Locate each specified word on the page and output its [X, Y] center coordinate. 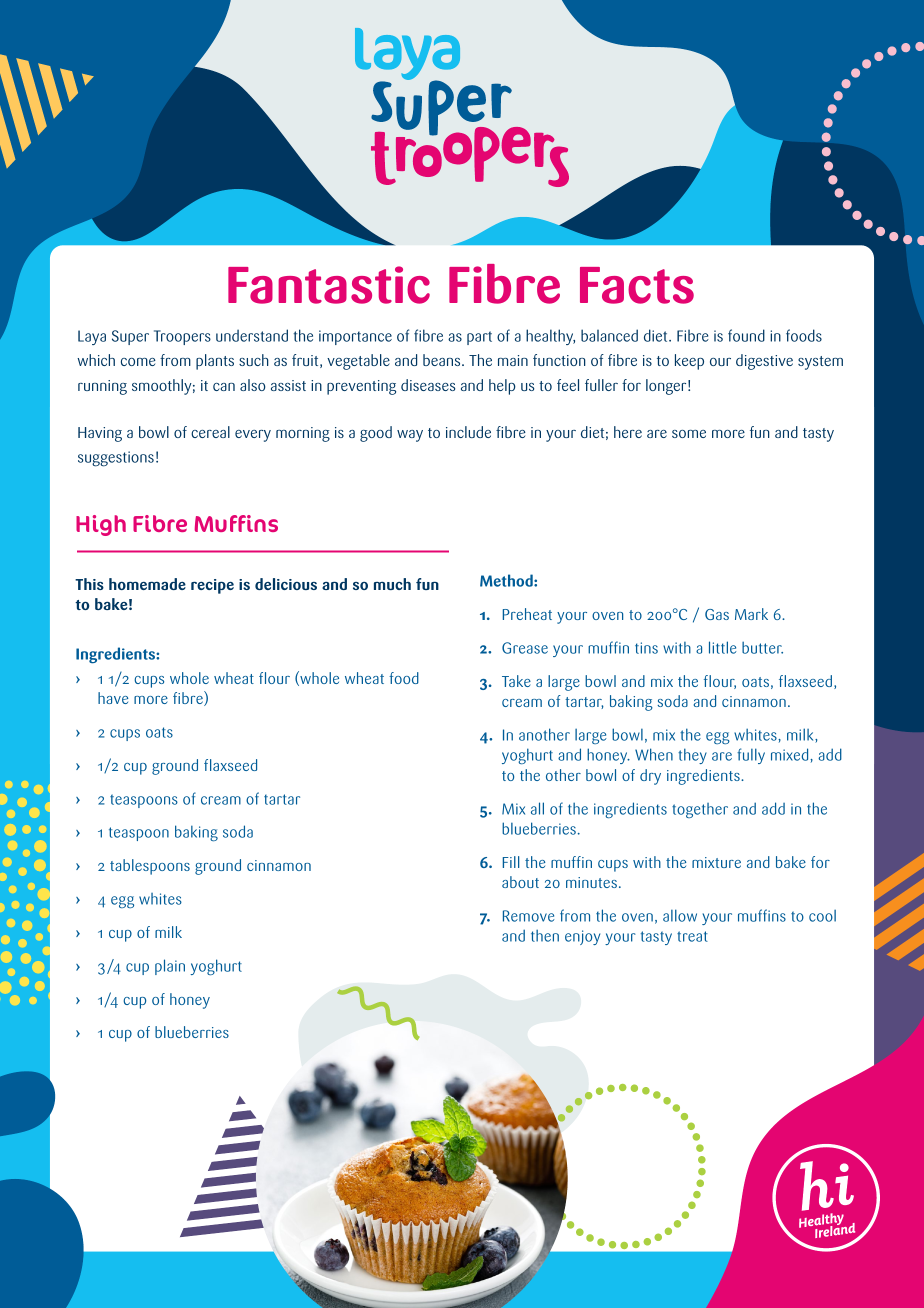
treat [692, 936]
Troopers [182, 337]
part [479, 338]
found [746, 335]
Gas [717, 614]
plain [170, 967]
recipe [212, 586]
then [545, 935]
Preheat [527, 614]
